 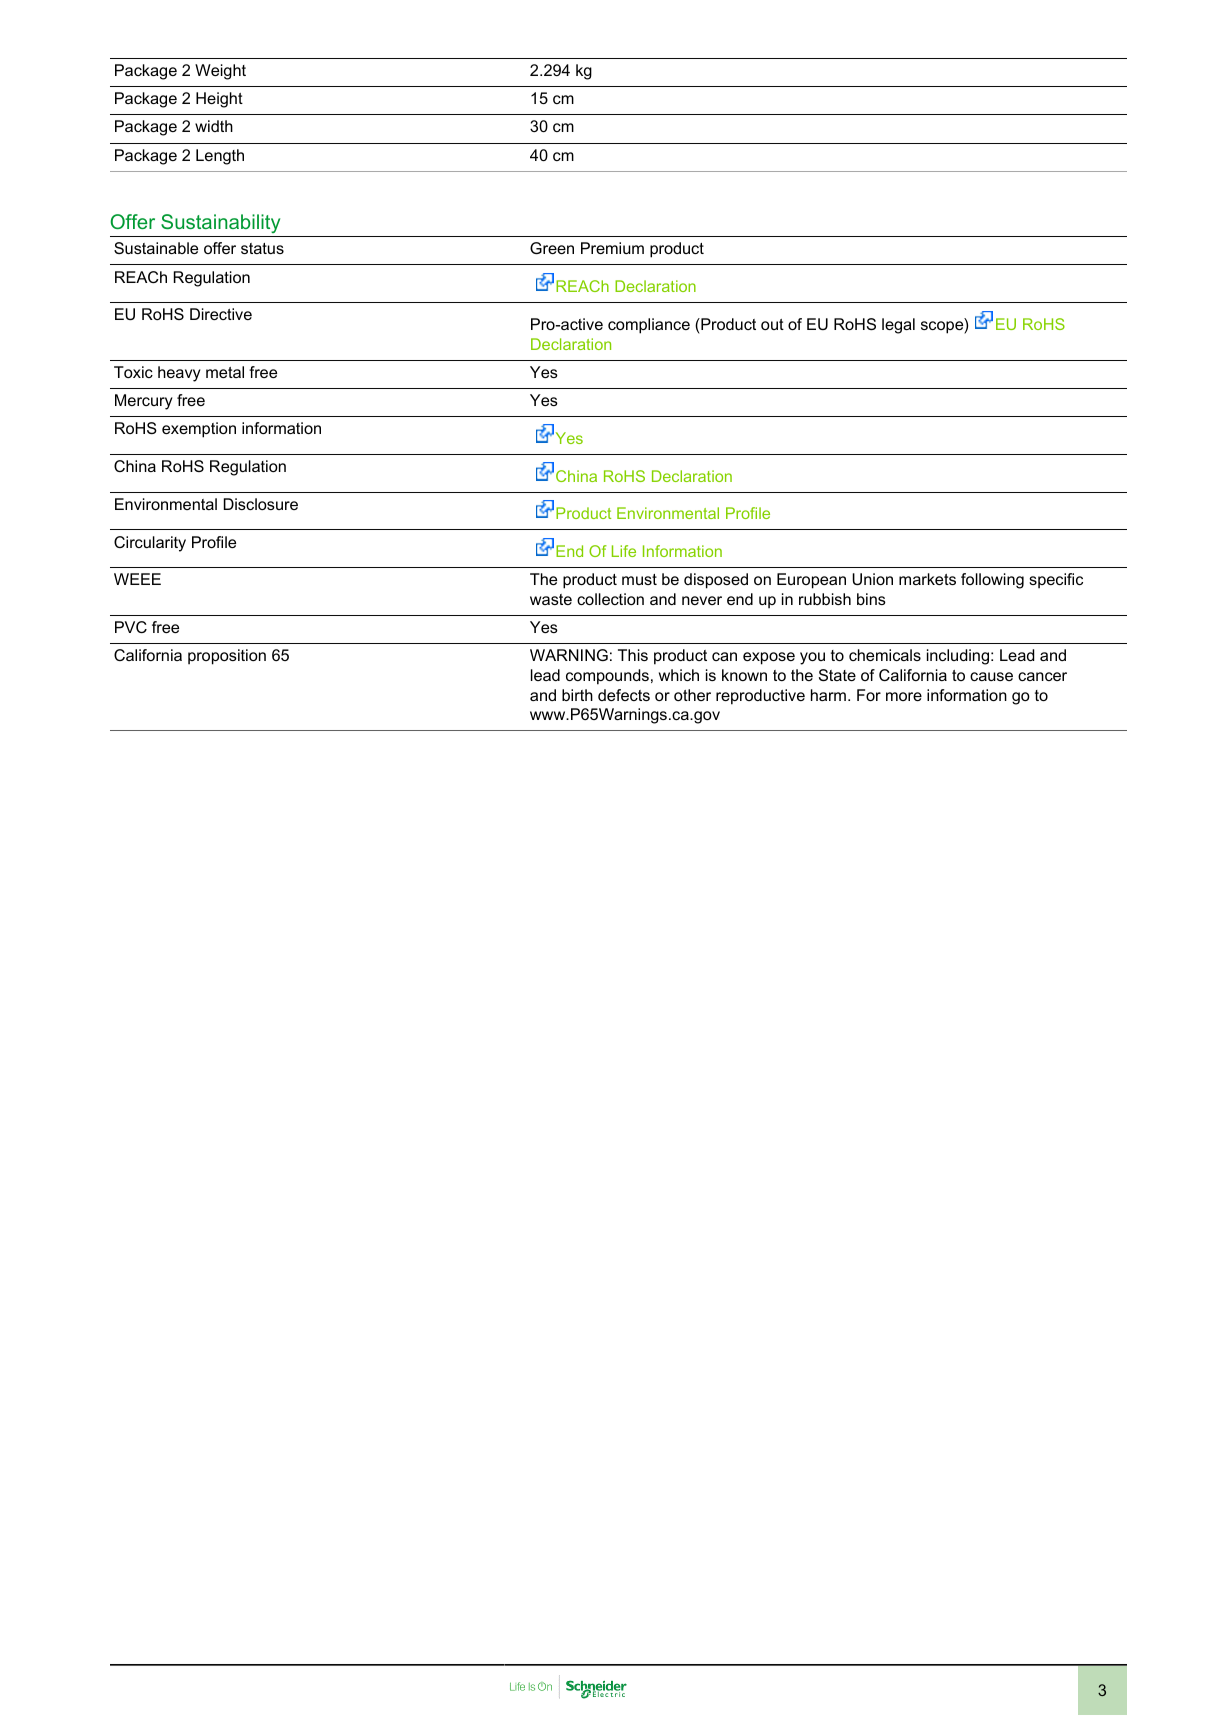 What do you see at coordinates (649, 326) in the screenshot?
I see `compliance` at bounding box center [649, 326].
